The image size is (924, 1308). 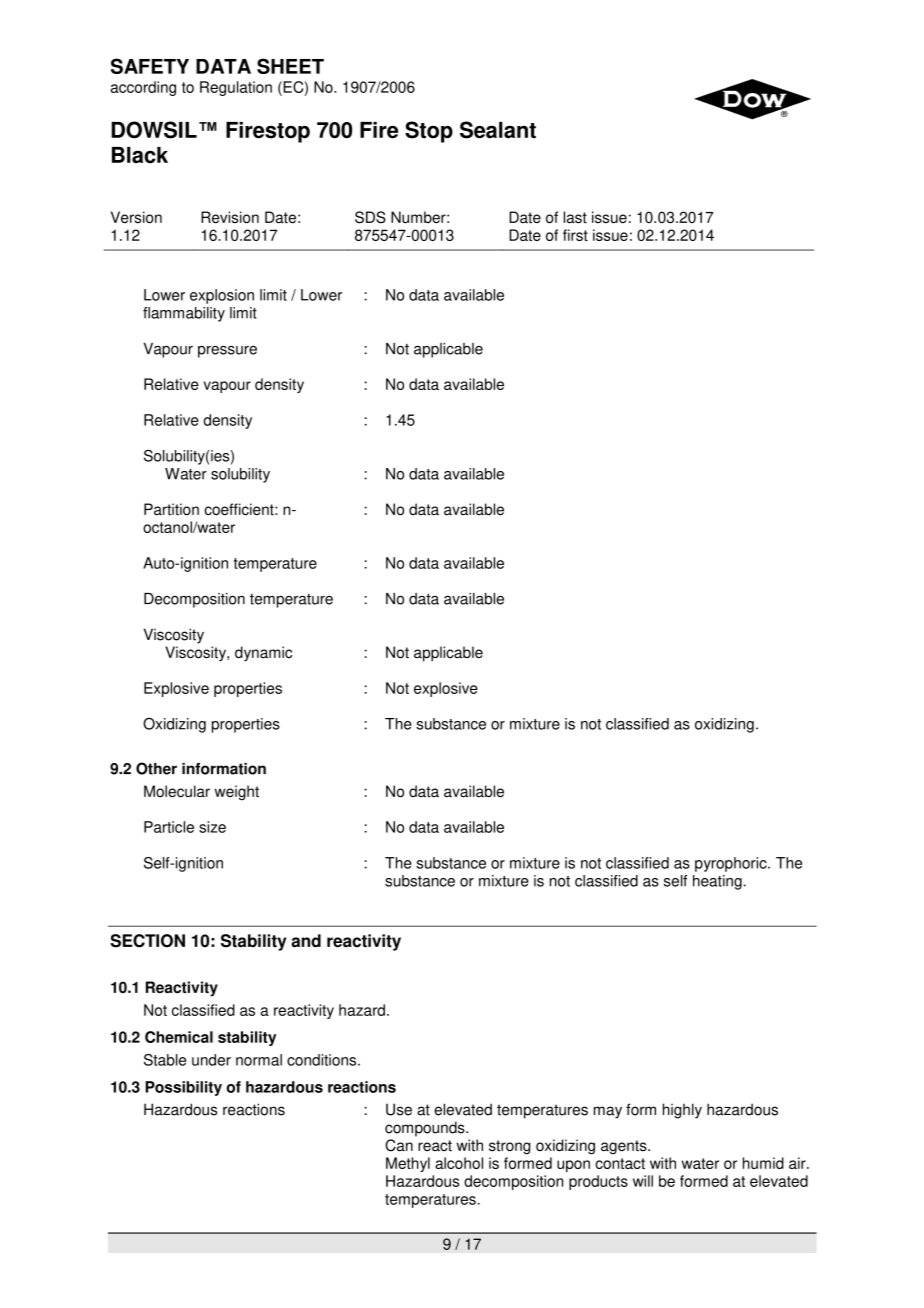 I want to click on humid, so click(x=763, y=1163).
